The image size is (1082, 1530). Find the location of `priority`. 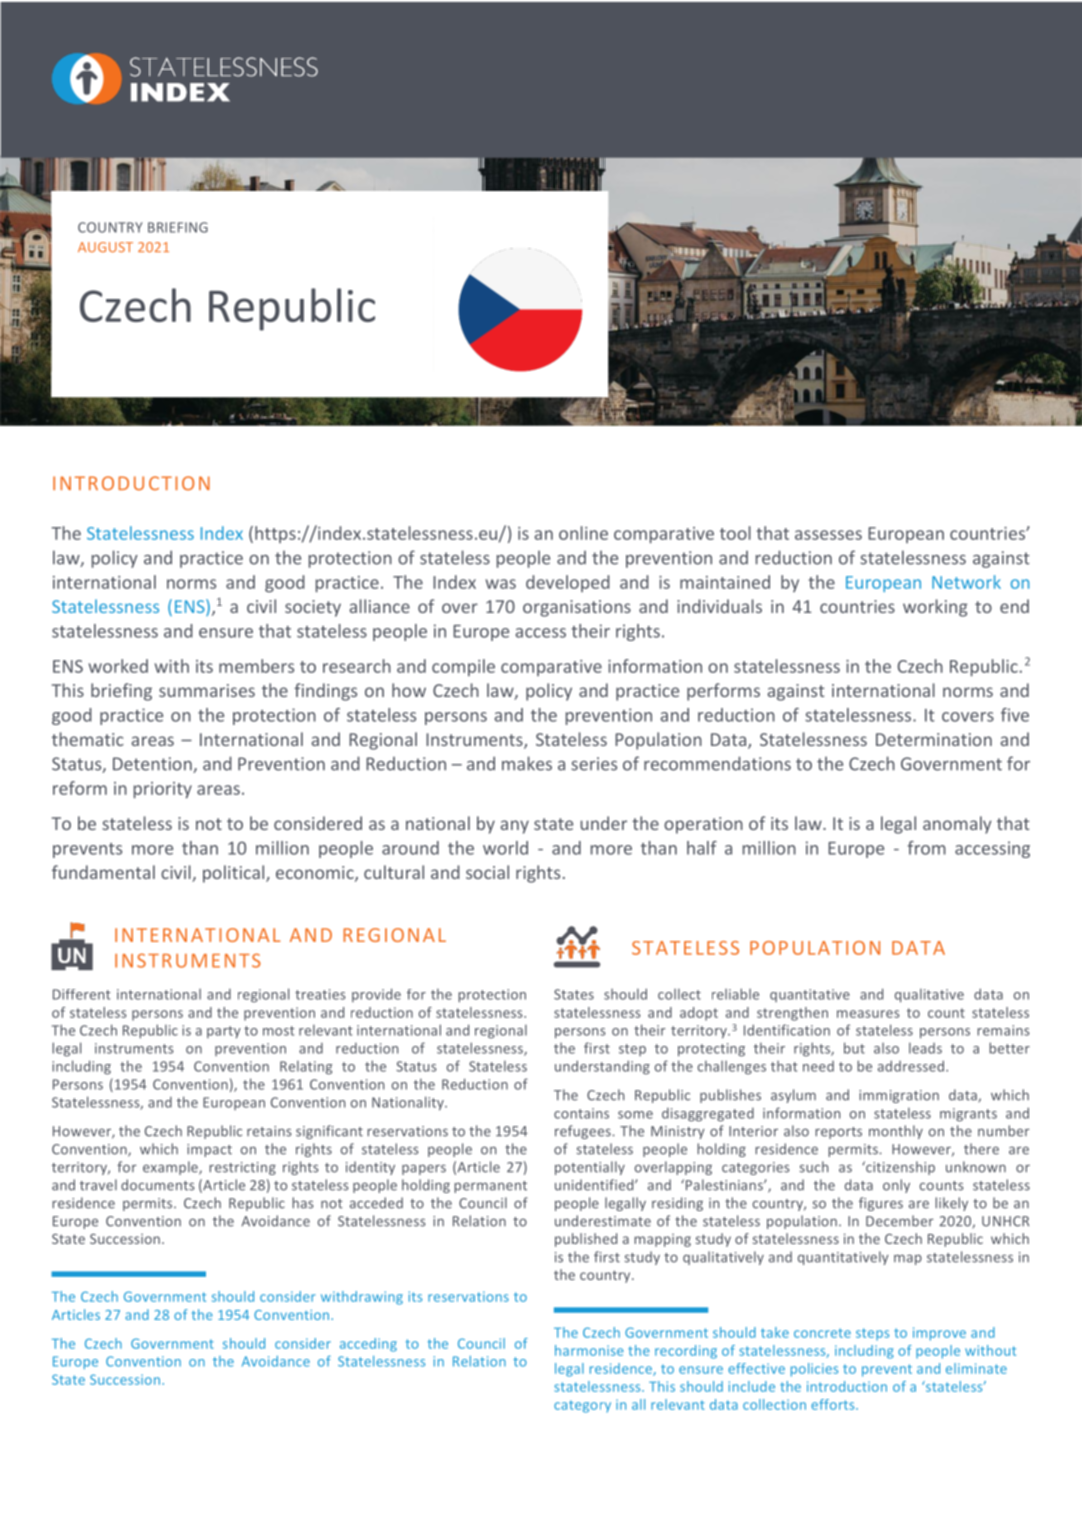

priority is located at coordinates (163, 790).
